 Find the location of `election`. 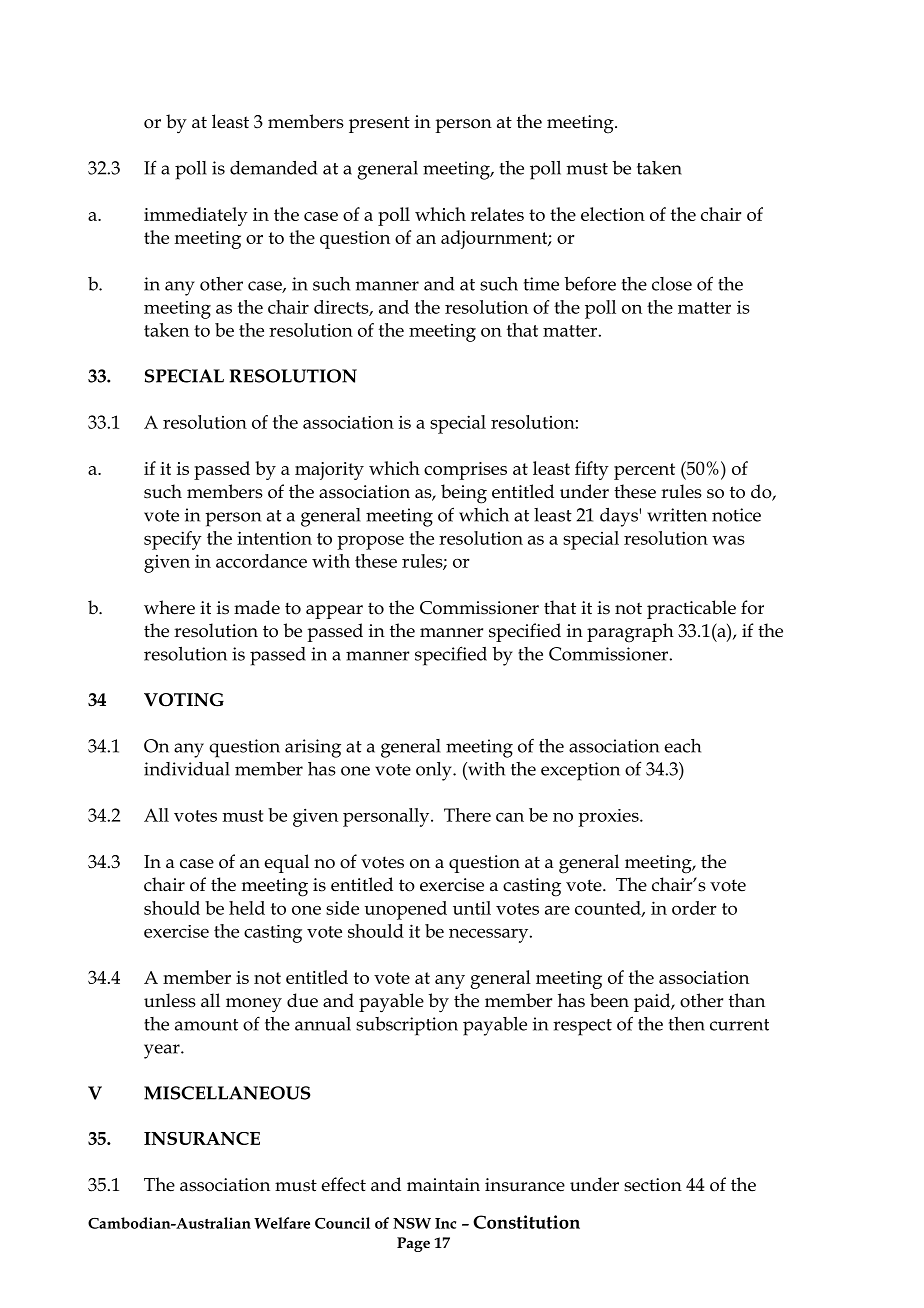

election is located at coordinates (613, 214).
